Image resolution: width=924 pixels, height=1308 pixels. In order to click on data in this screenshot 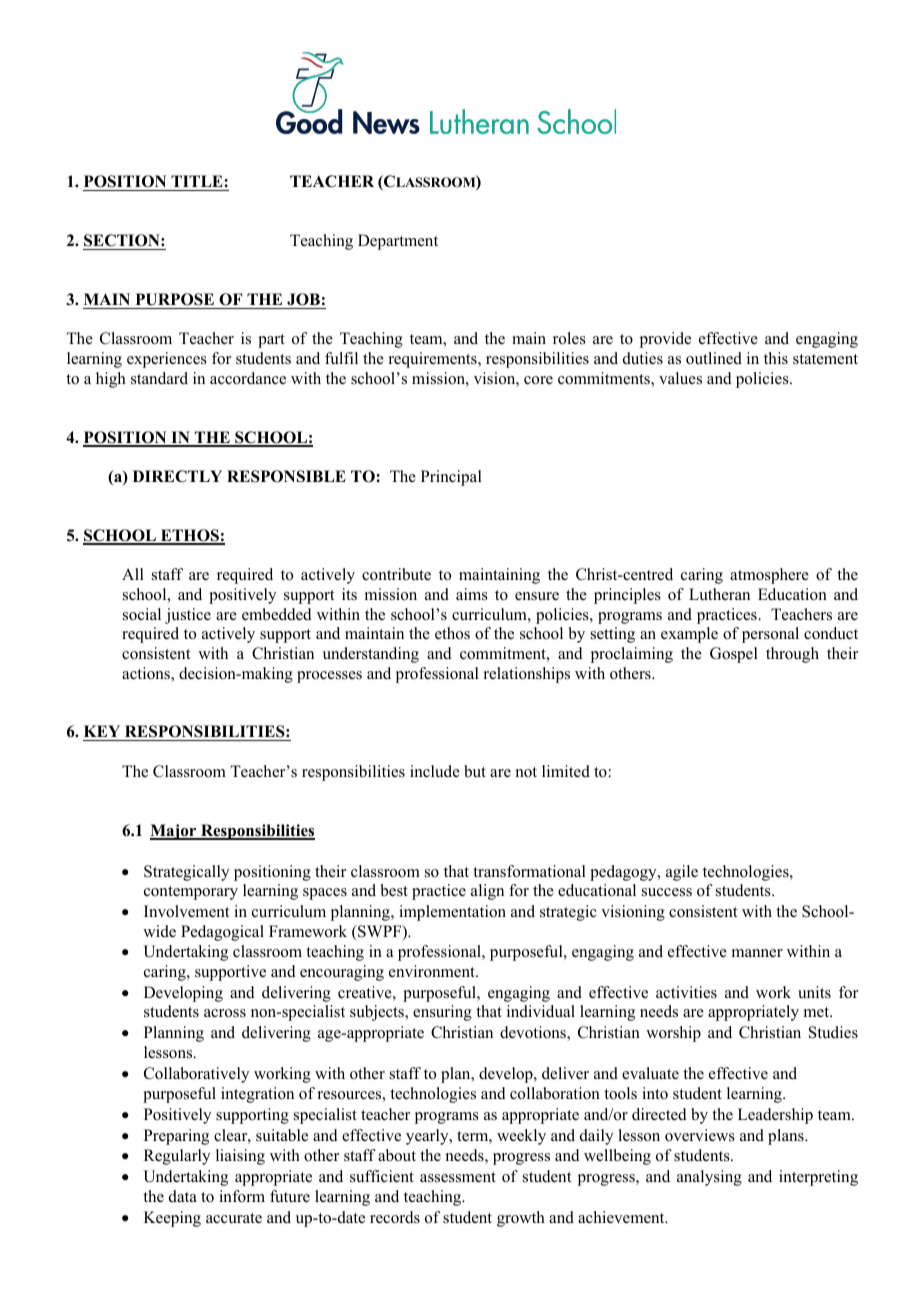, I will do `click(183, 1196)`.
